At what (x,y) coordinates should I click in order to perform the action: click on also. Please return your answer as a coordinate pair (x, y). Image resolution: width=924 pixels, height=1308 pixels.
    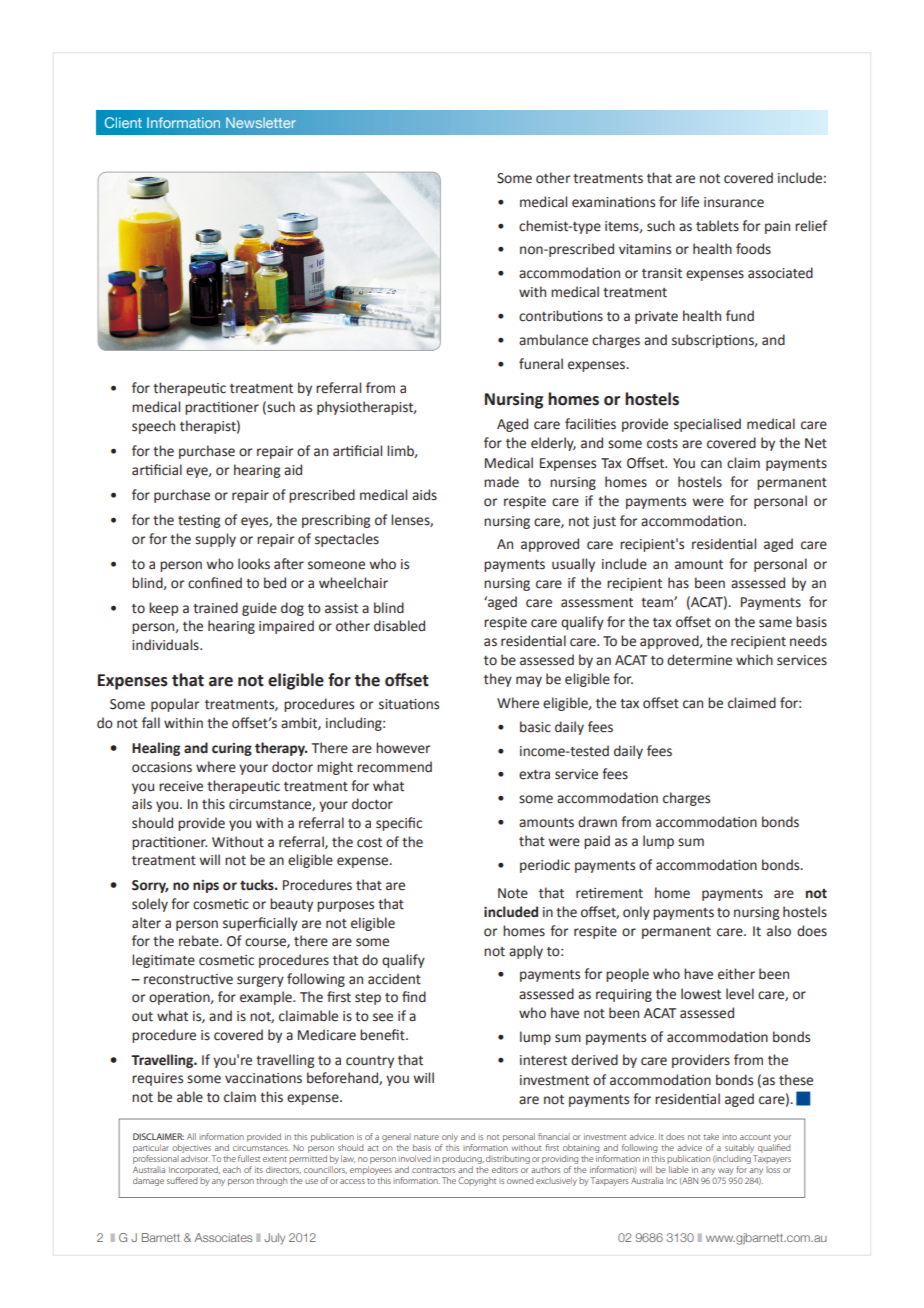
    Looking at the image, I should click on (779, 931).
